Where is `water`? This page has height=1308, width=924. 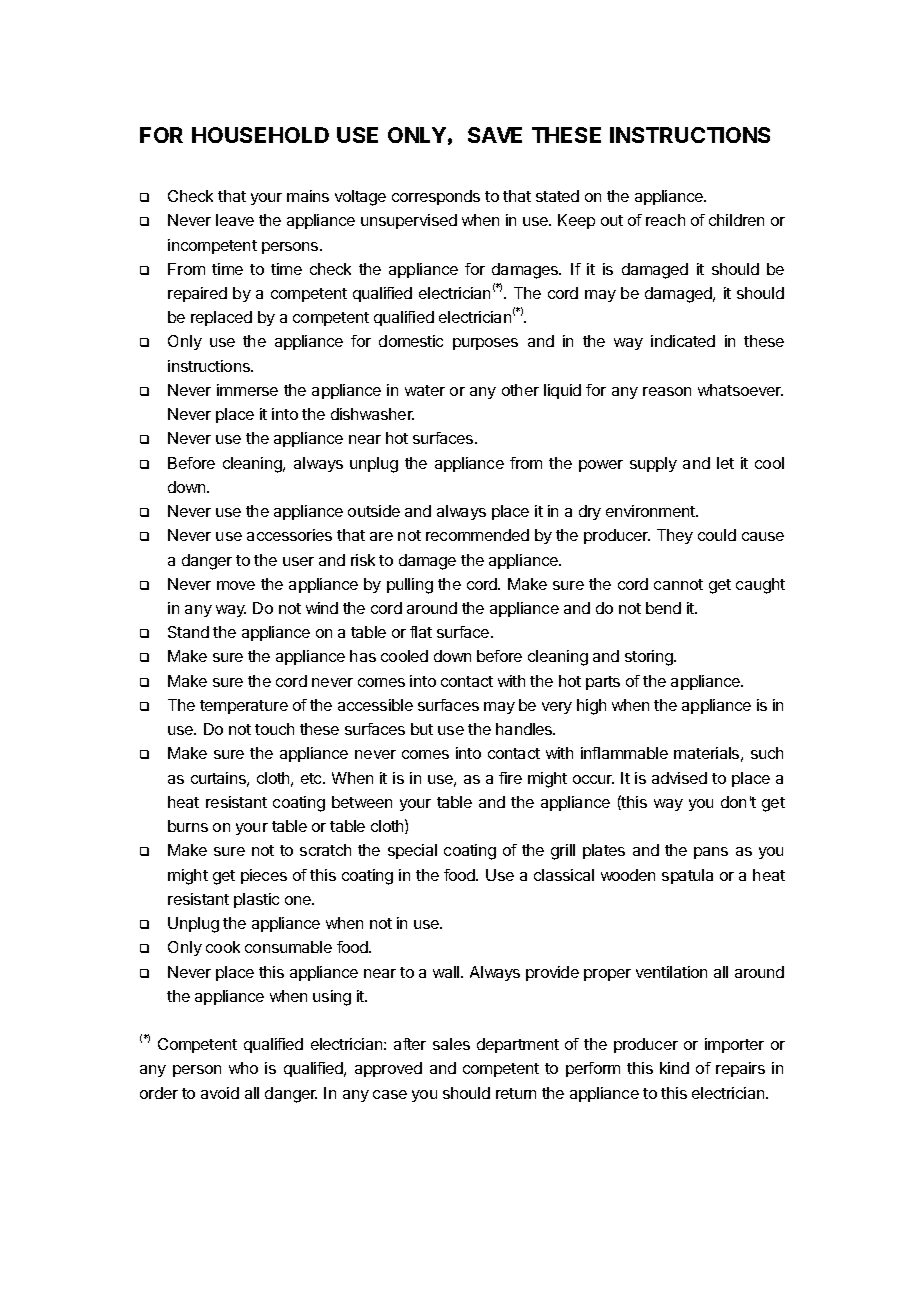
water is located at coordinates (425, 390).
